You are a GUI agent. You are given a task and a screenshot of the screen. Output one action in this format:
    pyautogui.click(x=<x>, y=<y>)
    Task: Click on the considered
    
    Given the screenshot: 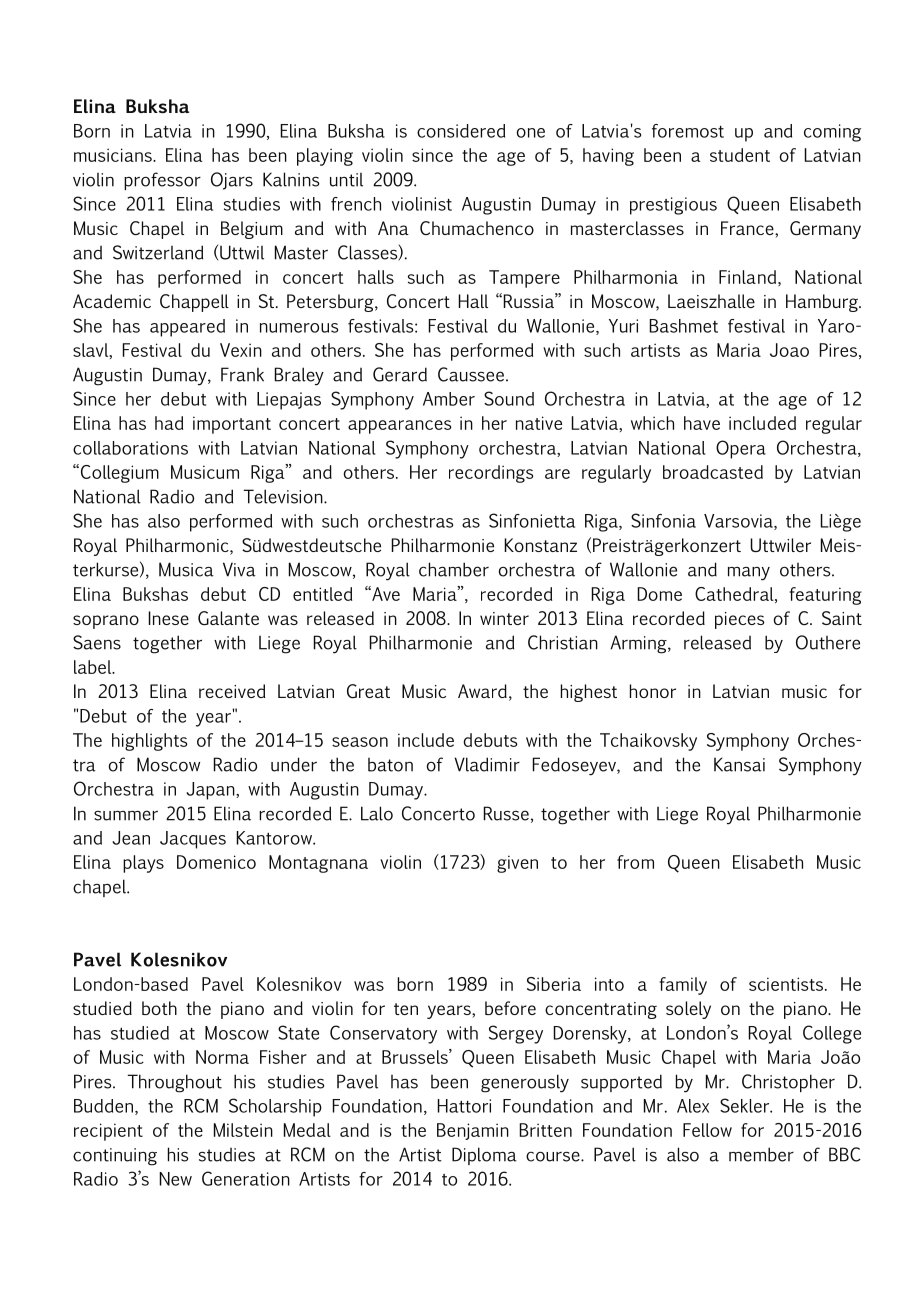 What is the action you would take?
    pyautogui.click(x=461, y=131)
